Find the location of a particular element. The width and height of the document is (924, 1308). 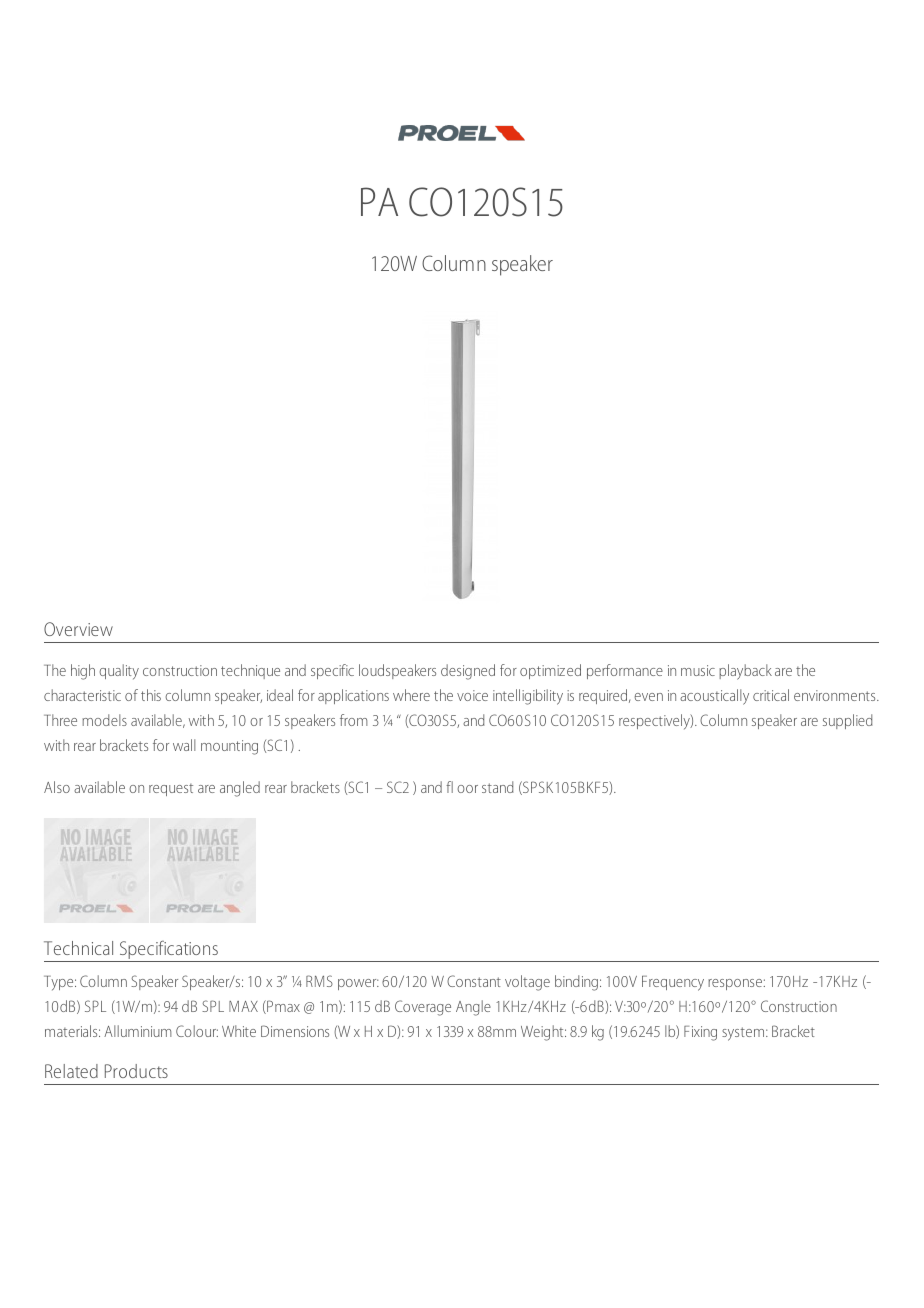

Overview is located at coordinates (78, 629).
